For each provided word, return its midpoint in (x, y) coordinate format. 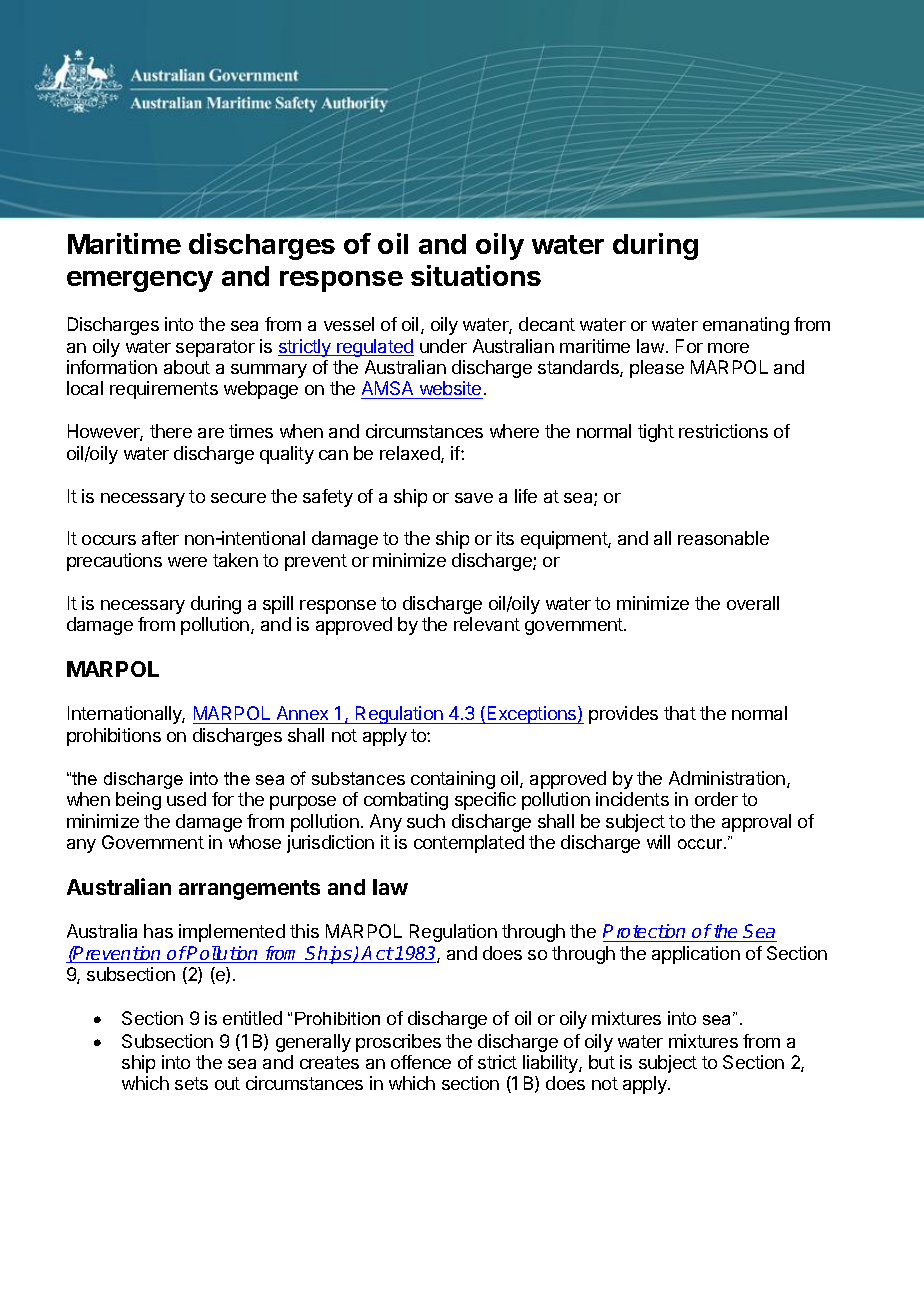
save (474, 498)
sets (191, 1083)
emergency (140, 281)
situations (476, 275)
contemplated (469, 844)
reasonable (723, 538)
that (680, 713)
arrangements (249, 890)
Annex (302, 715)
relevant (487, 624)
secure (238, 498)
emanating (746, 326)
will (658, 842)
